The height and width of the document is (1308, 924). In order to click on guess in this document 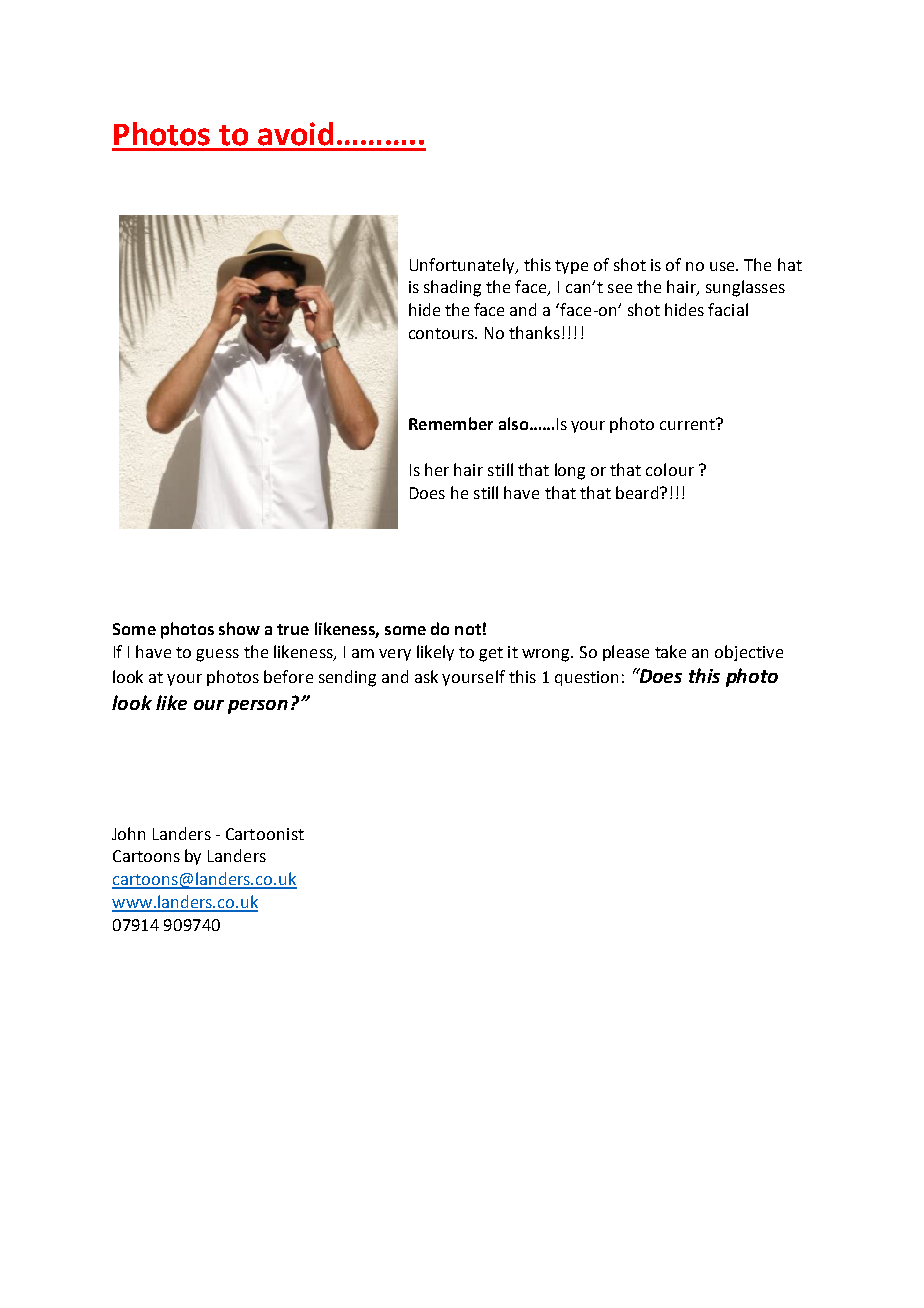, I will do `click(217, 655)`.
